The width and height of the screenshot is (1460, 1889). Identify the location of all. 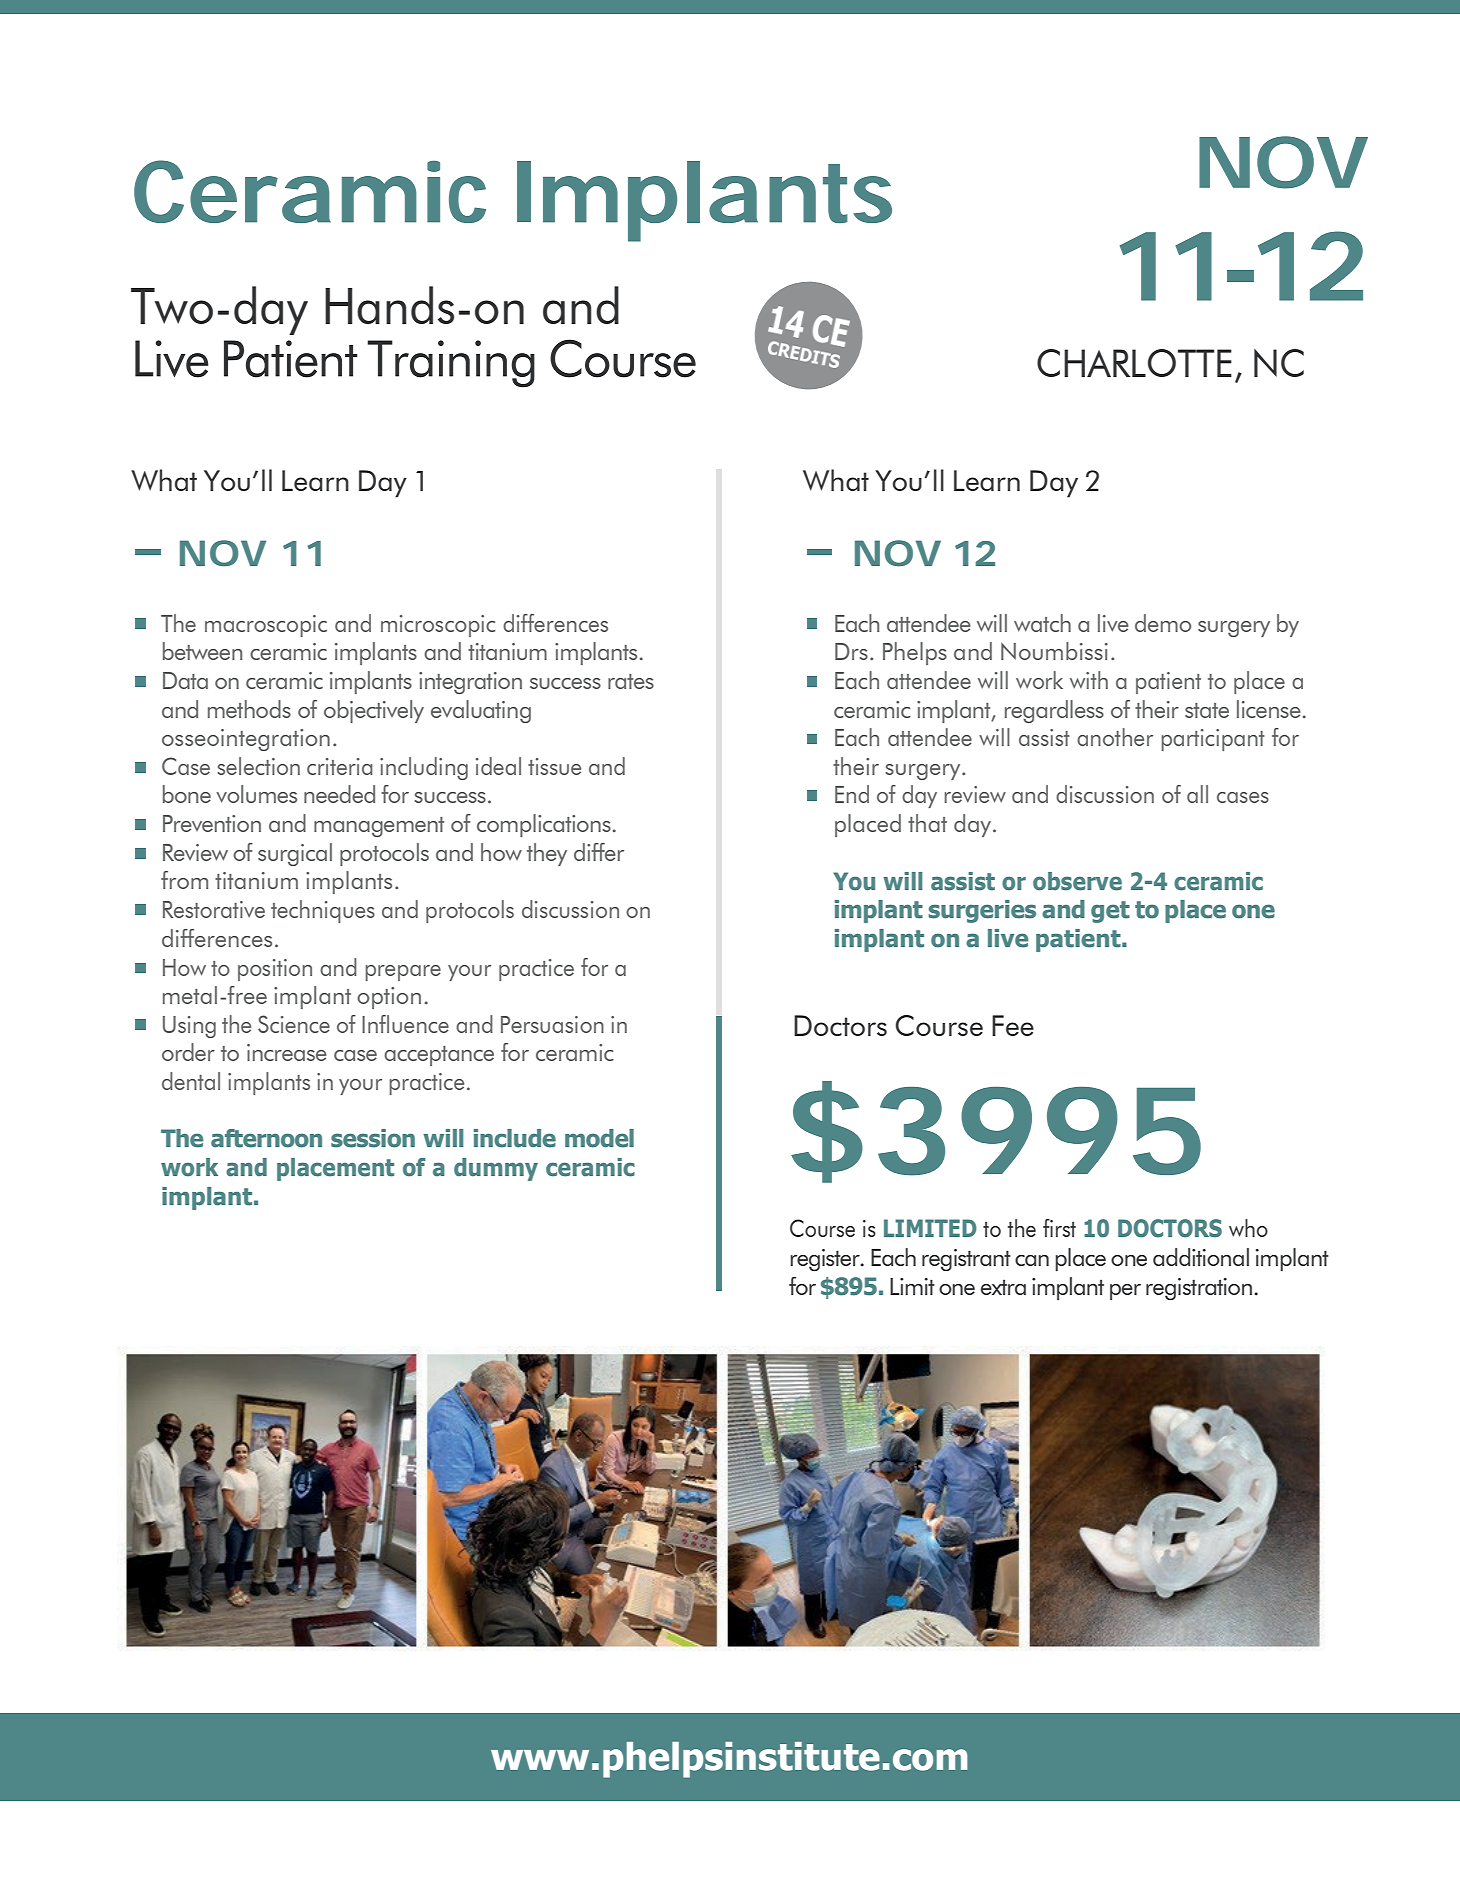
(1197, 794).
